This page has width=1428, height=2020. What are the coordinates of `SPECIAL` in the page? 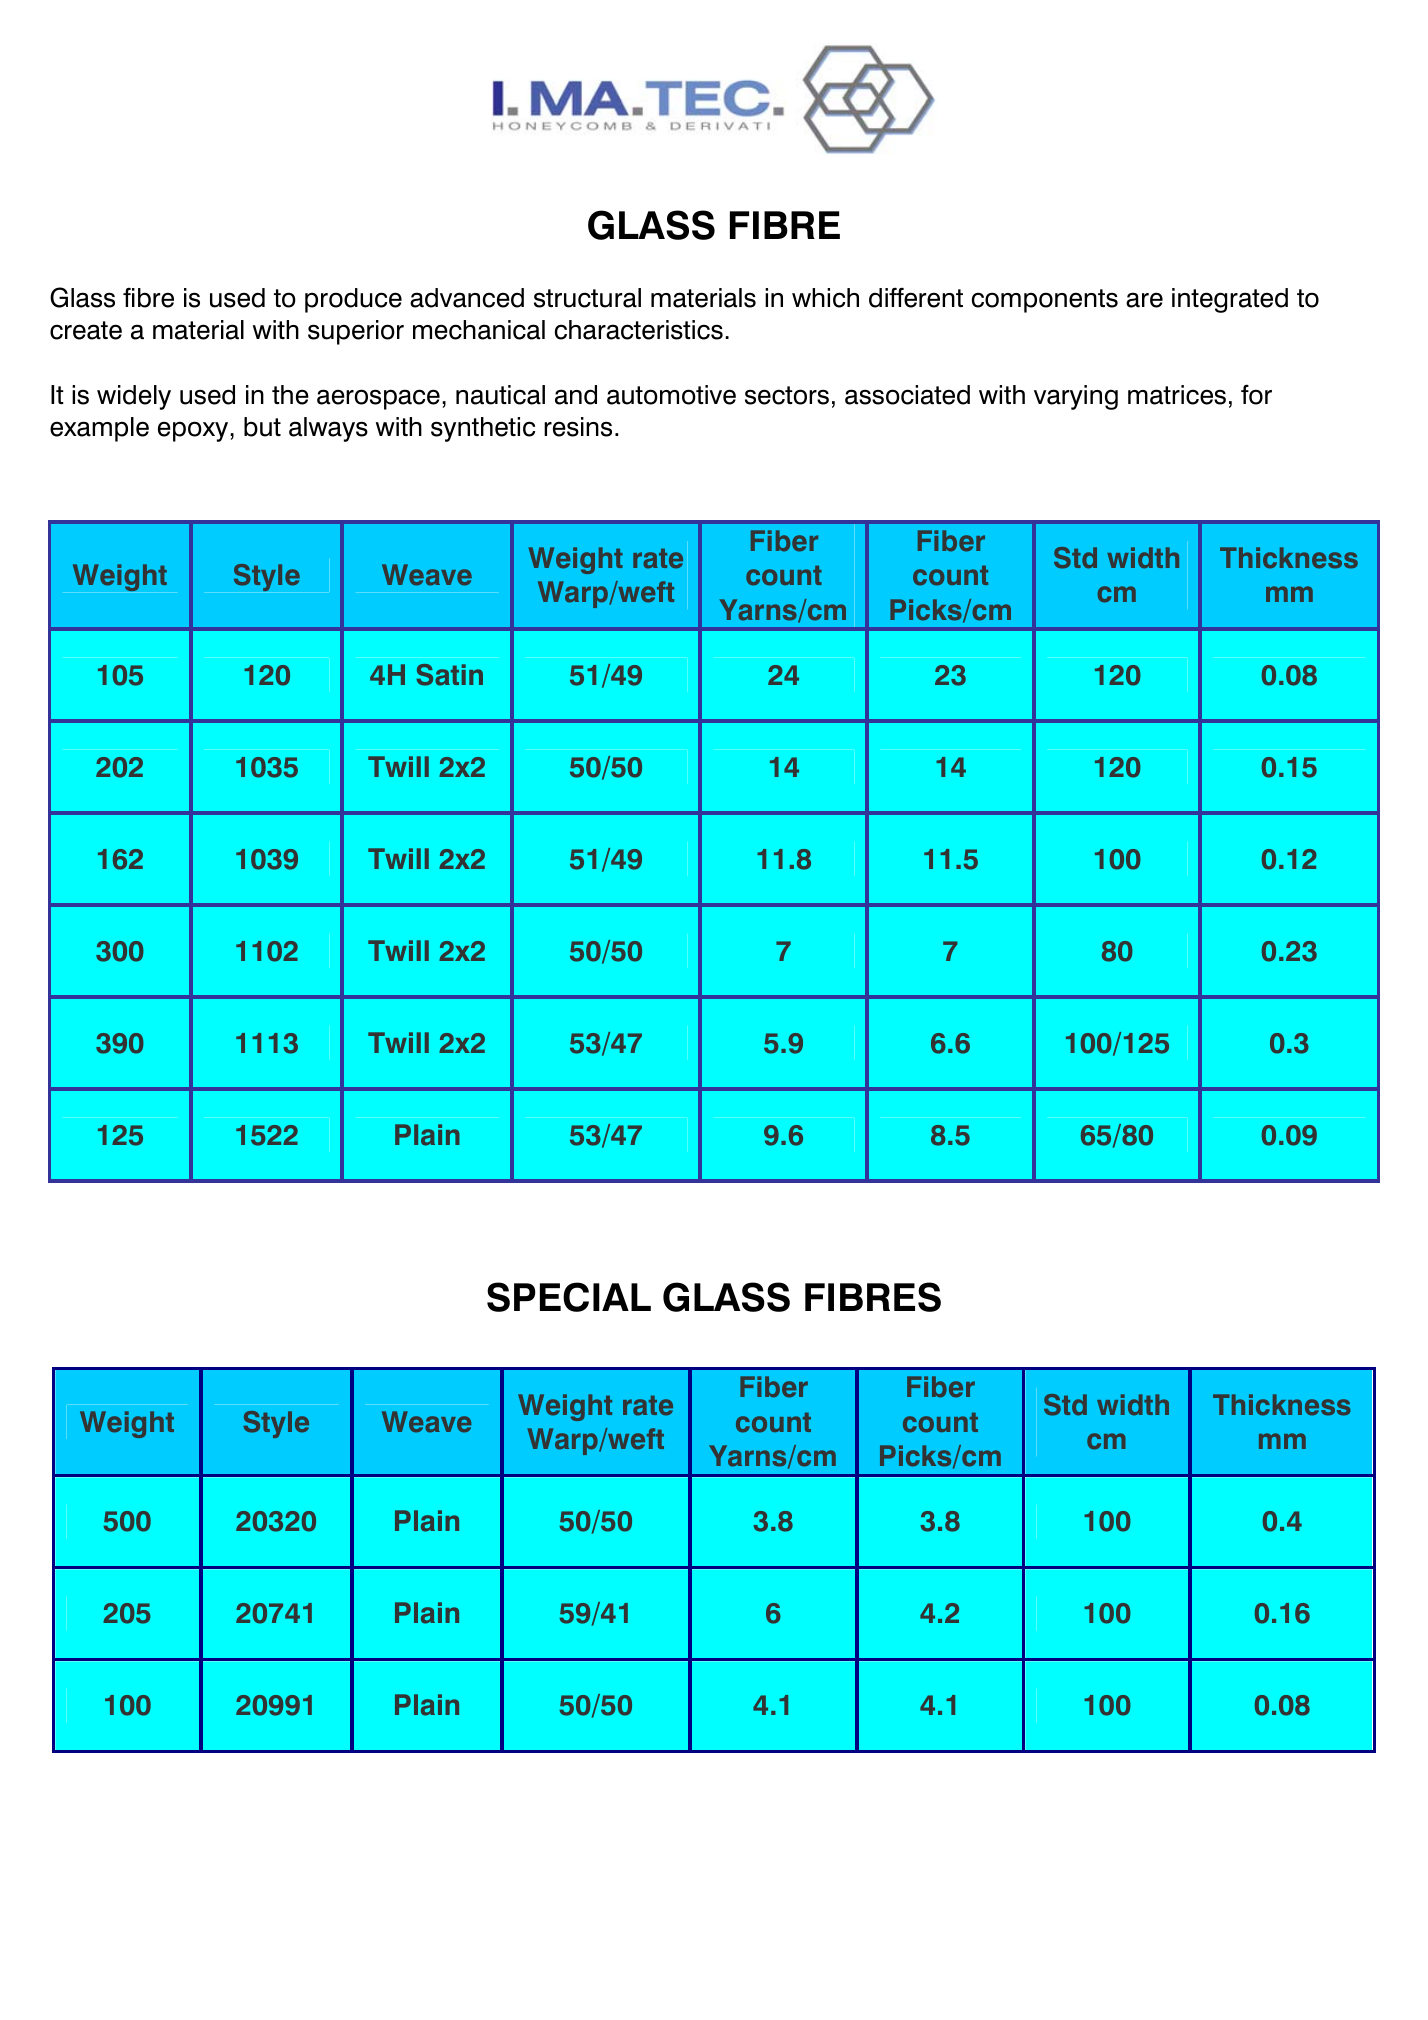 It's located at (569, 1297).
